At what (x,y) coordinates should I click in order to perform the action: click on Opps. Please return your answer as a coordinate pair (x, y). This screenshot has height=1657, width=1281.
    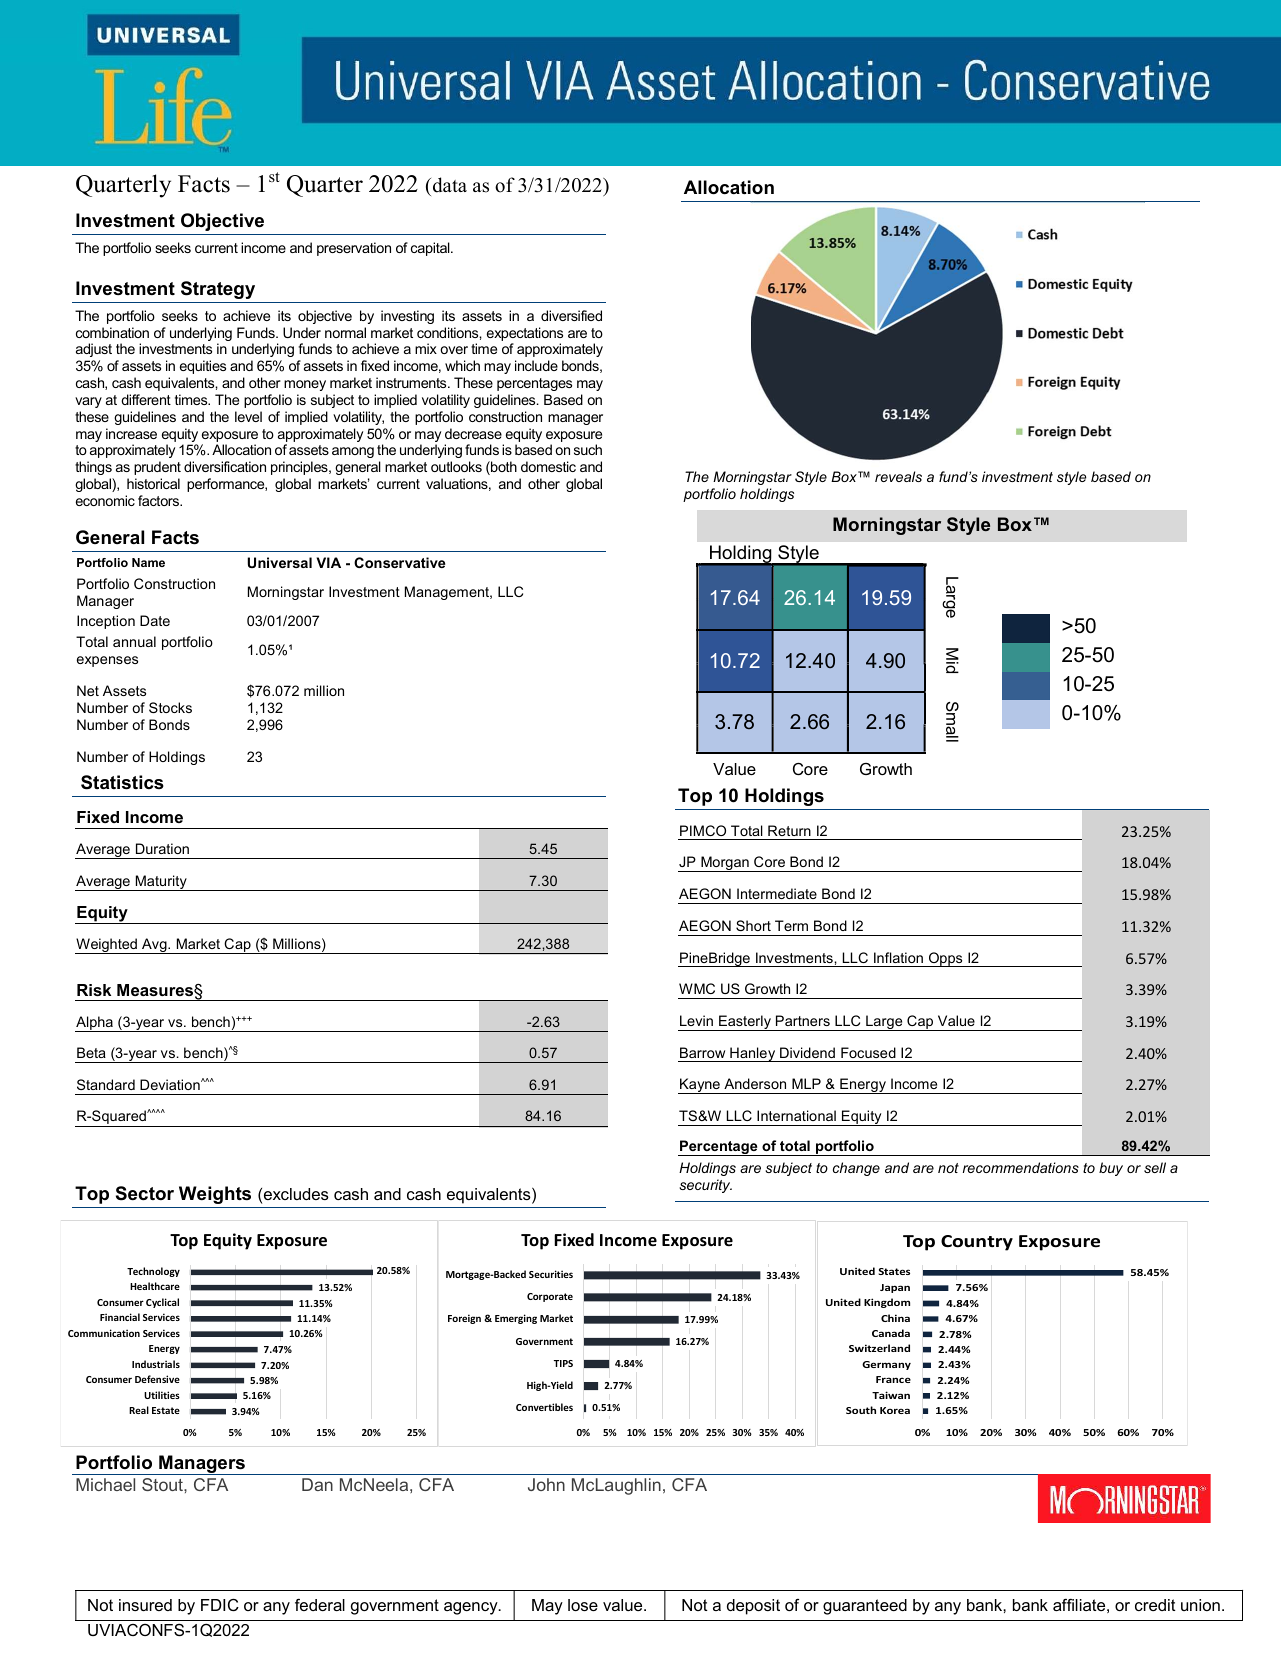
    Looking at the image, I should click on (946, 959).
